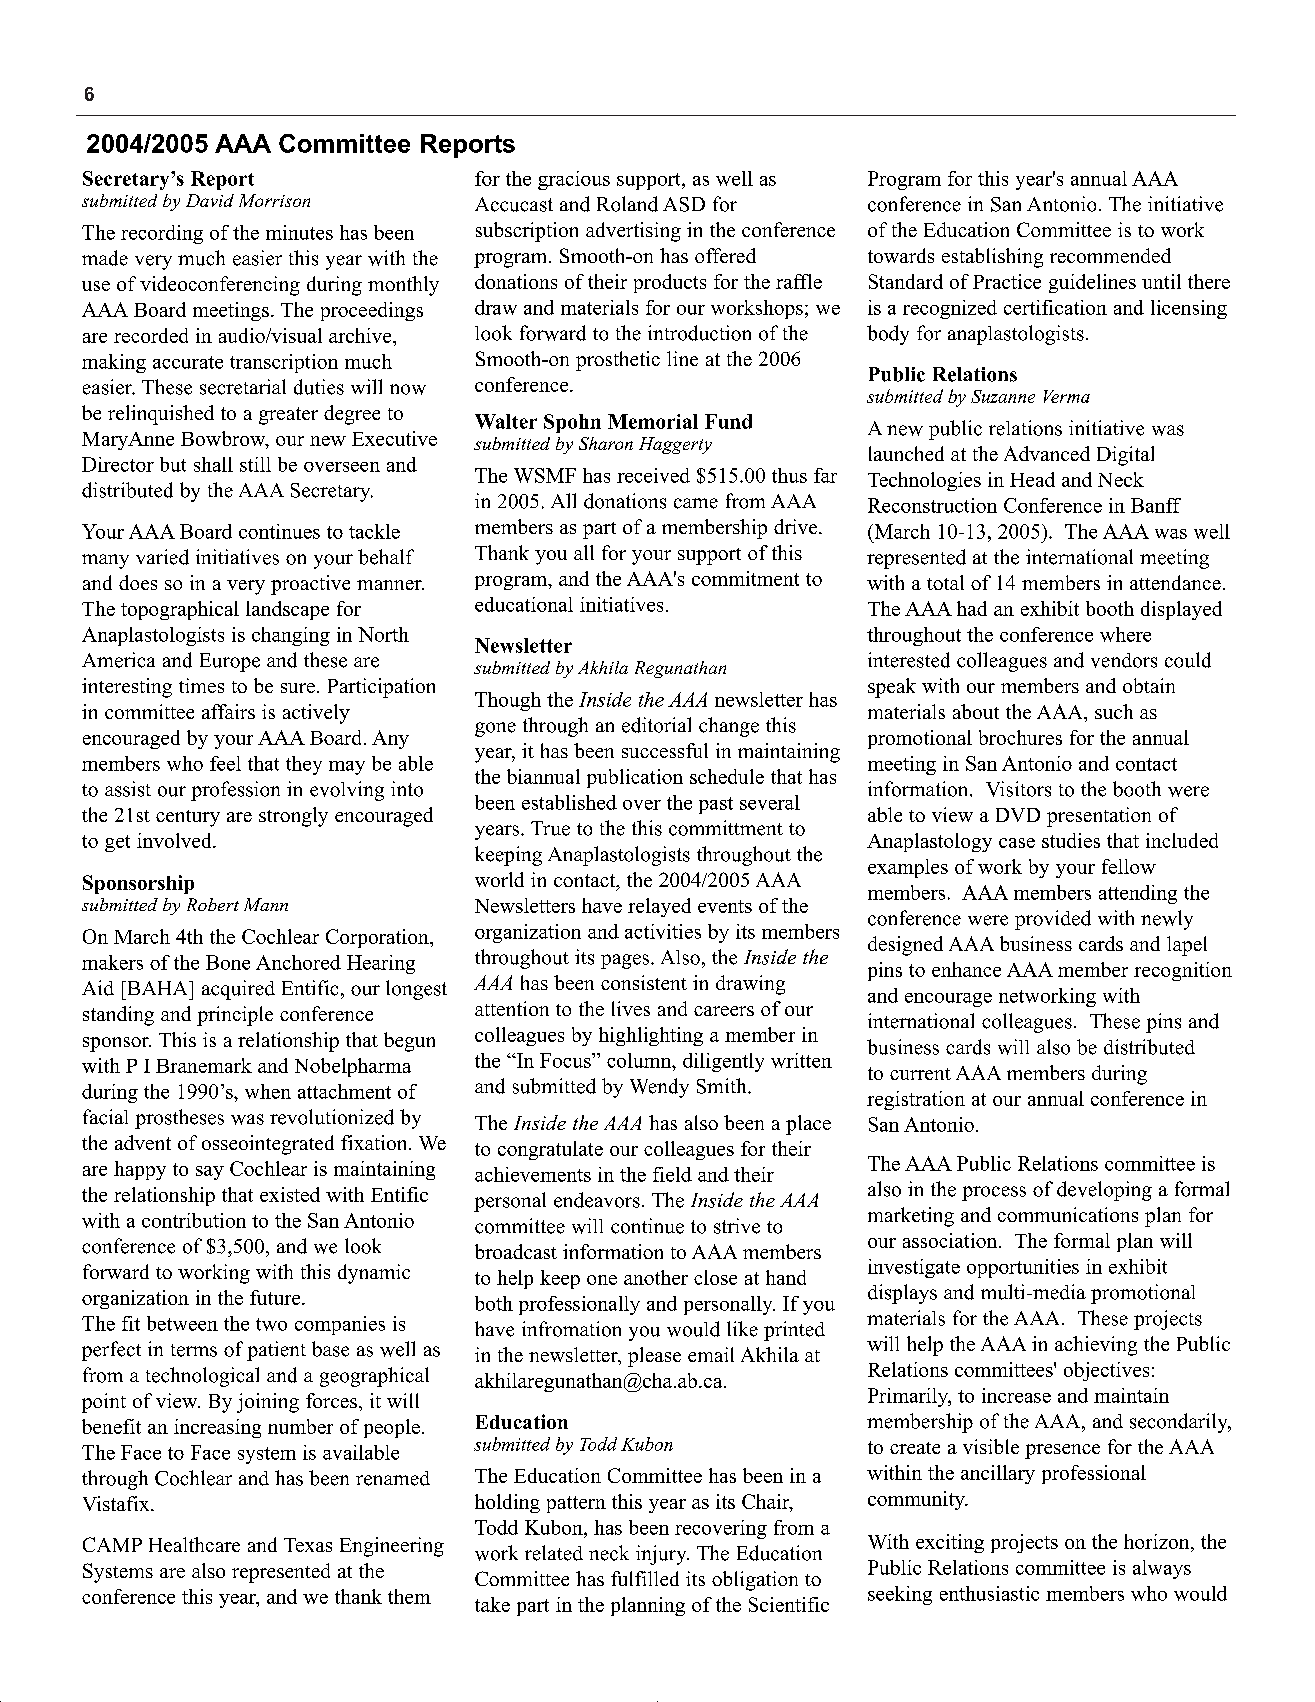 The width and height of the screenshot is (1315, 1702). I want to click on recommended, so click(1110, 255).
